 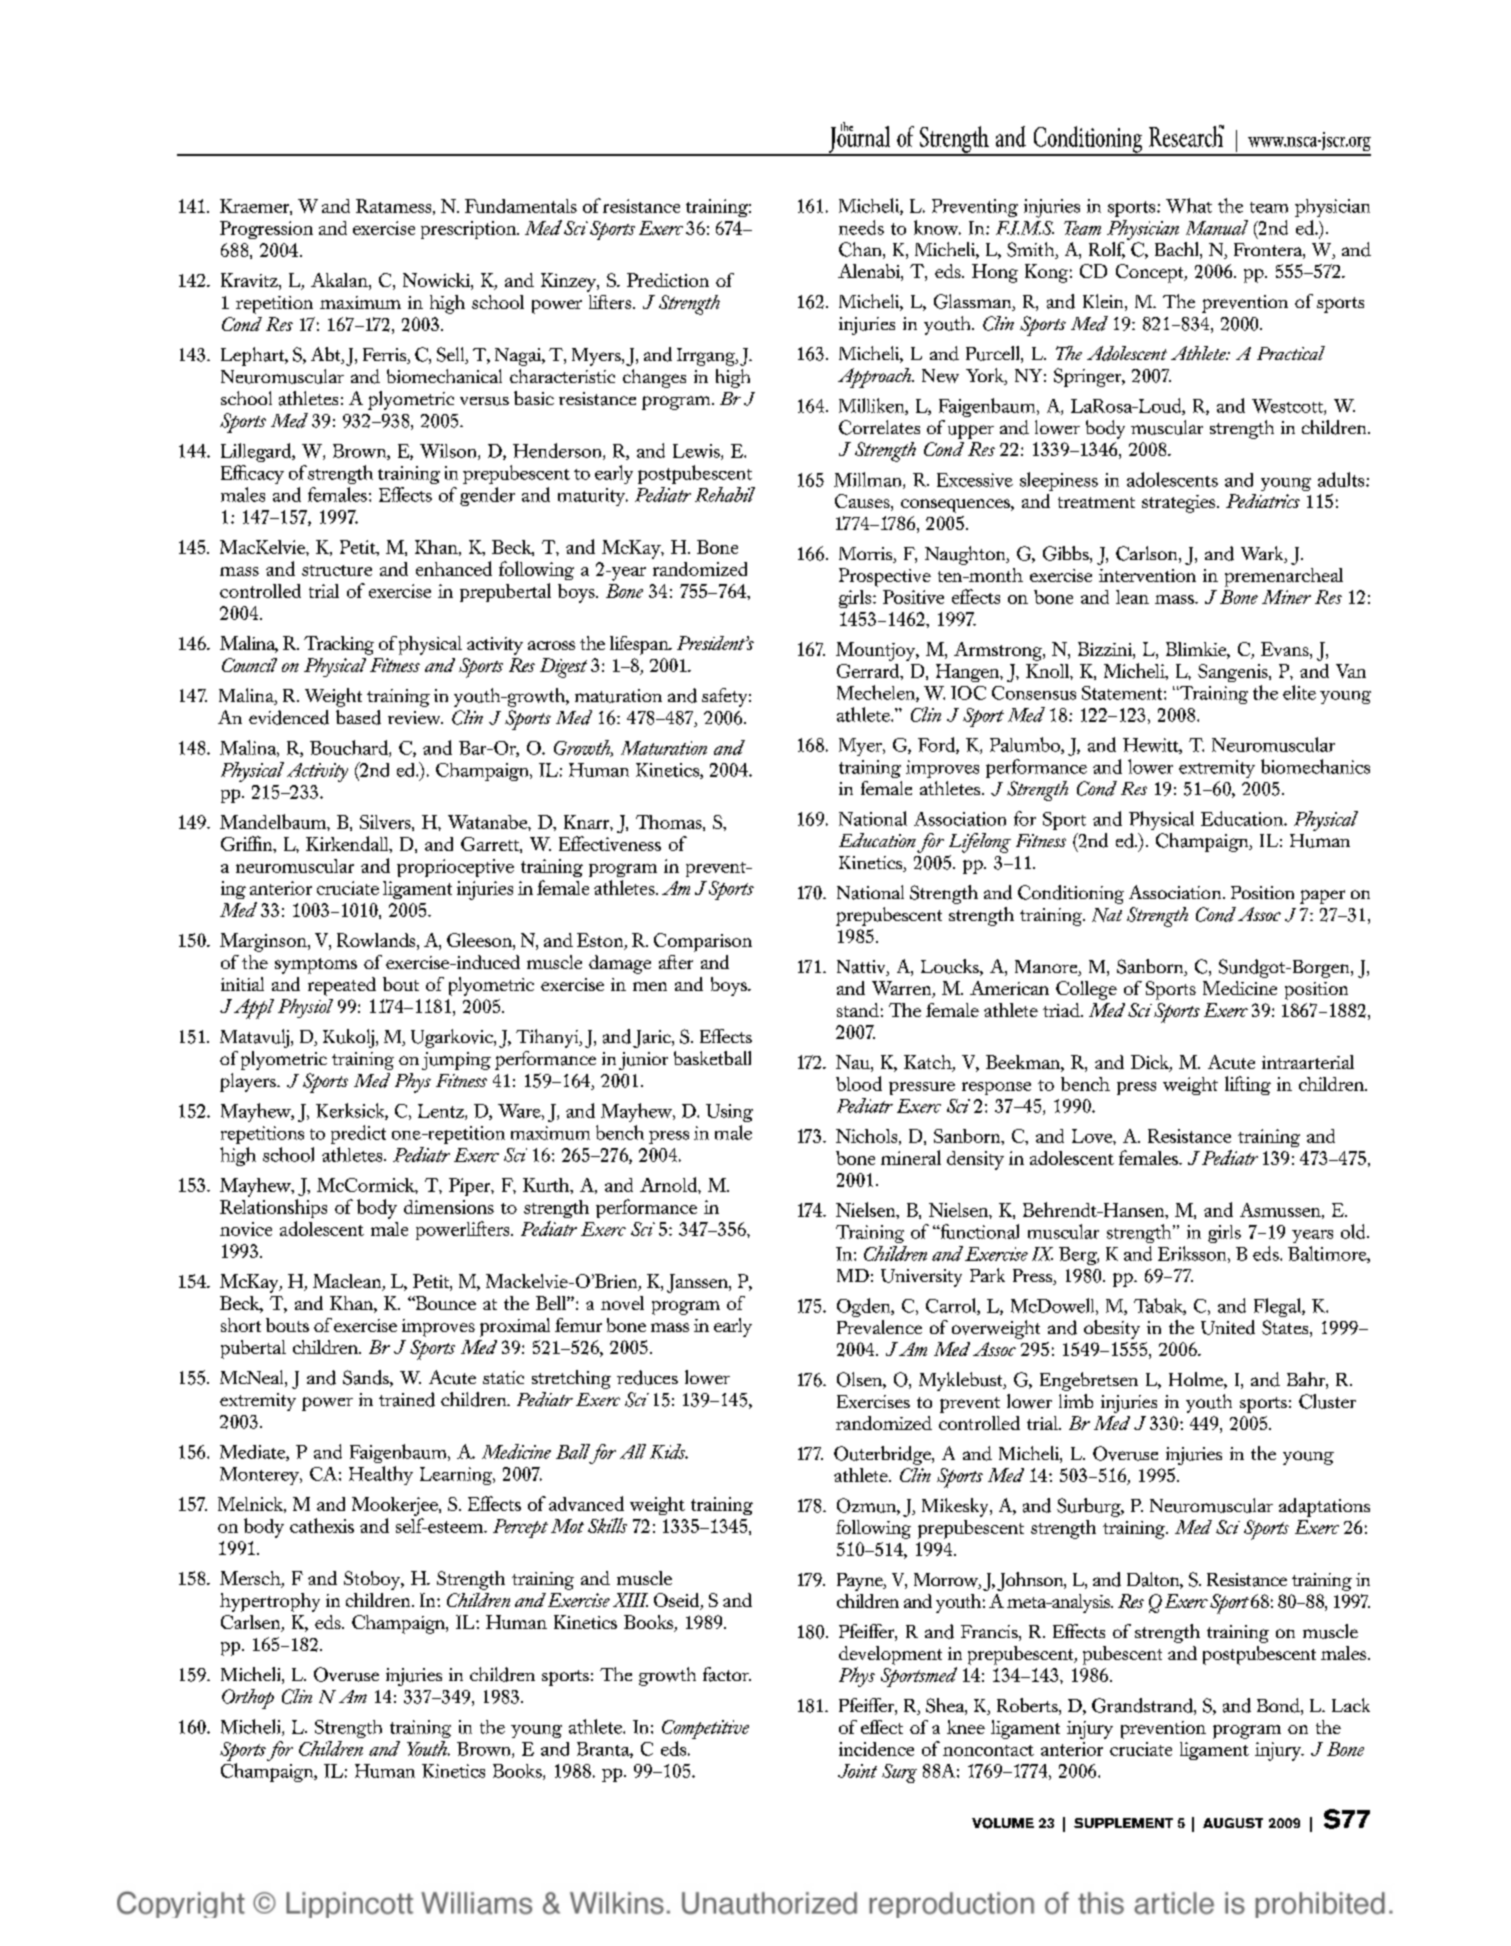 What do you see at coordinates (469, 230) in the image?
I see `prescription` at bounding box center [469, 230].
